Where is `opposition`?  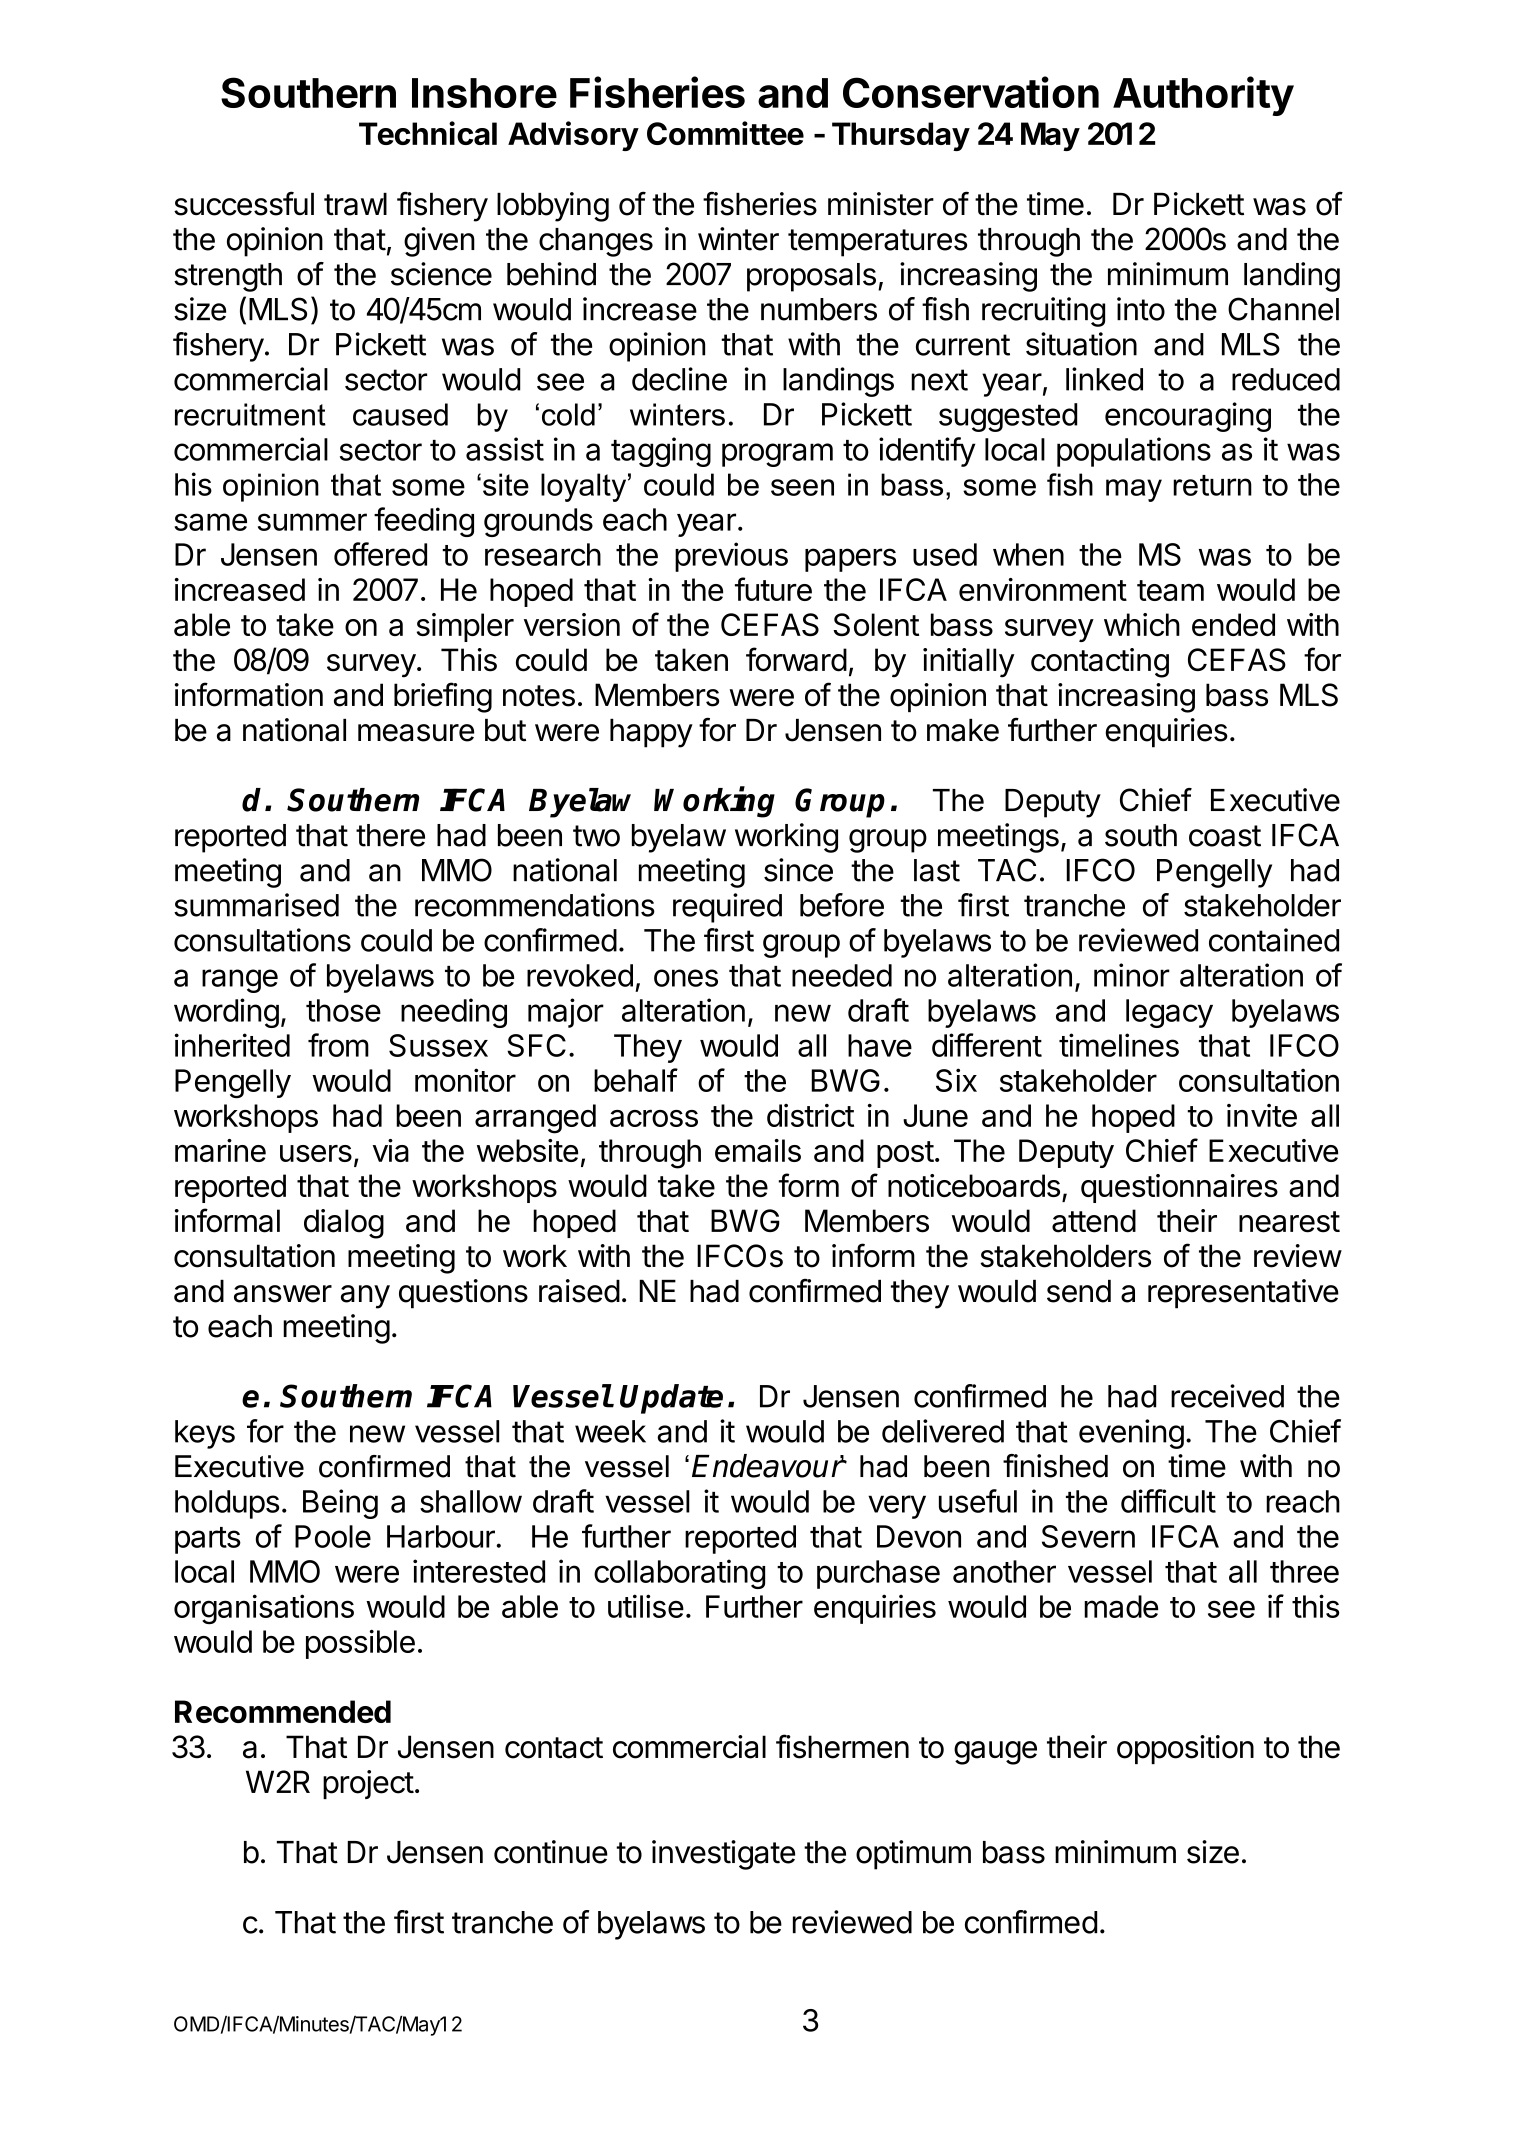 opposition is located at coordinates (1185, 1749).
